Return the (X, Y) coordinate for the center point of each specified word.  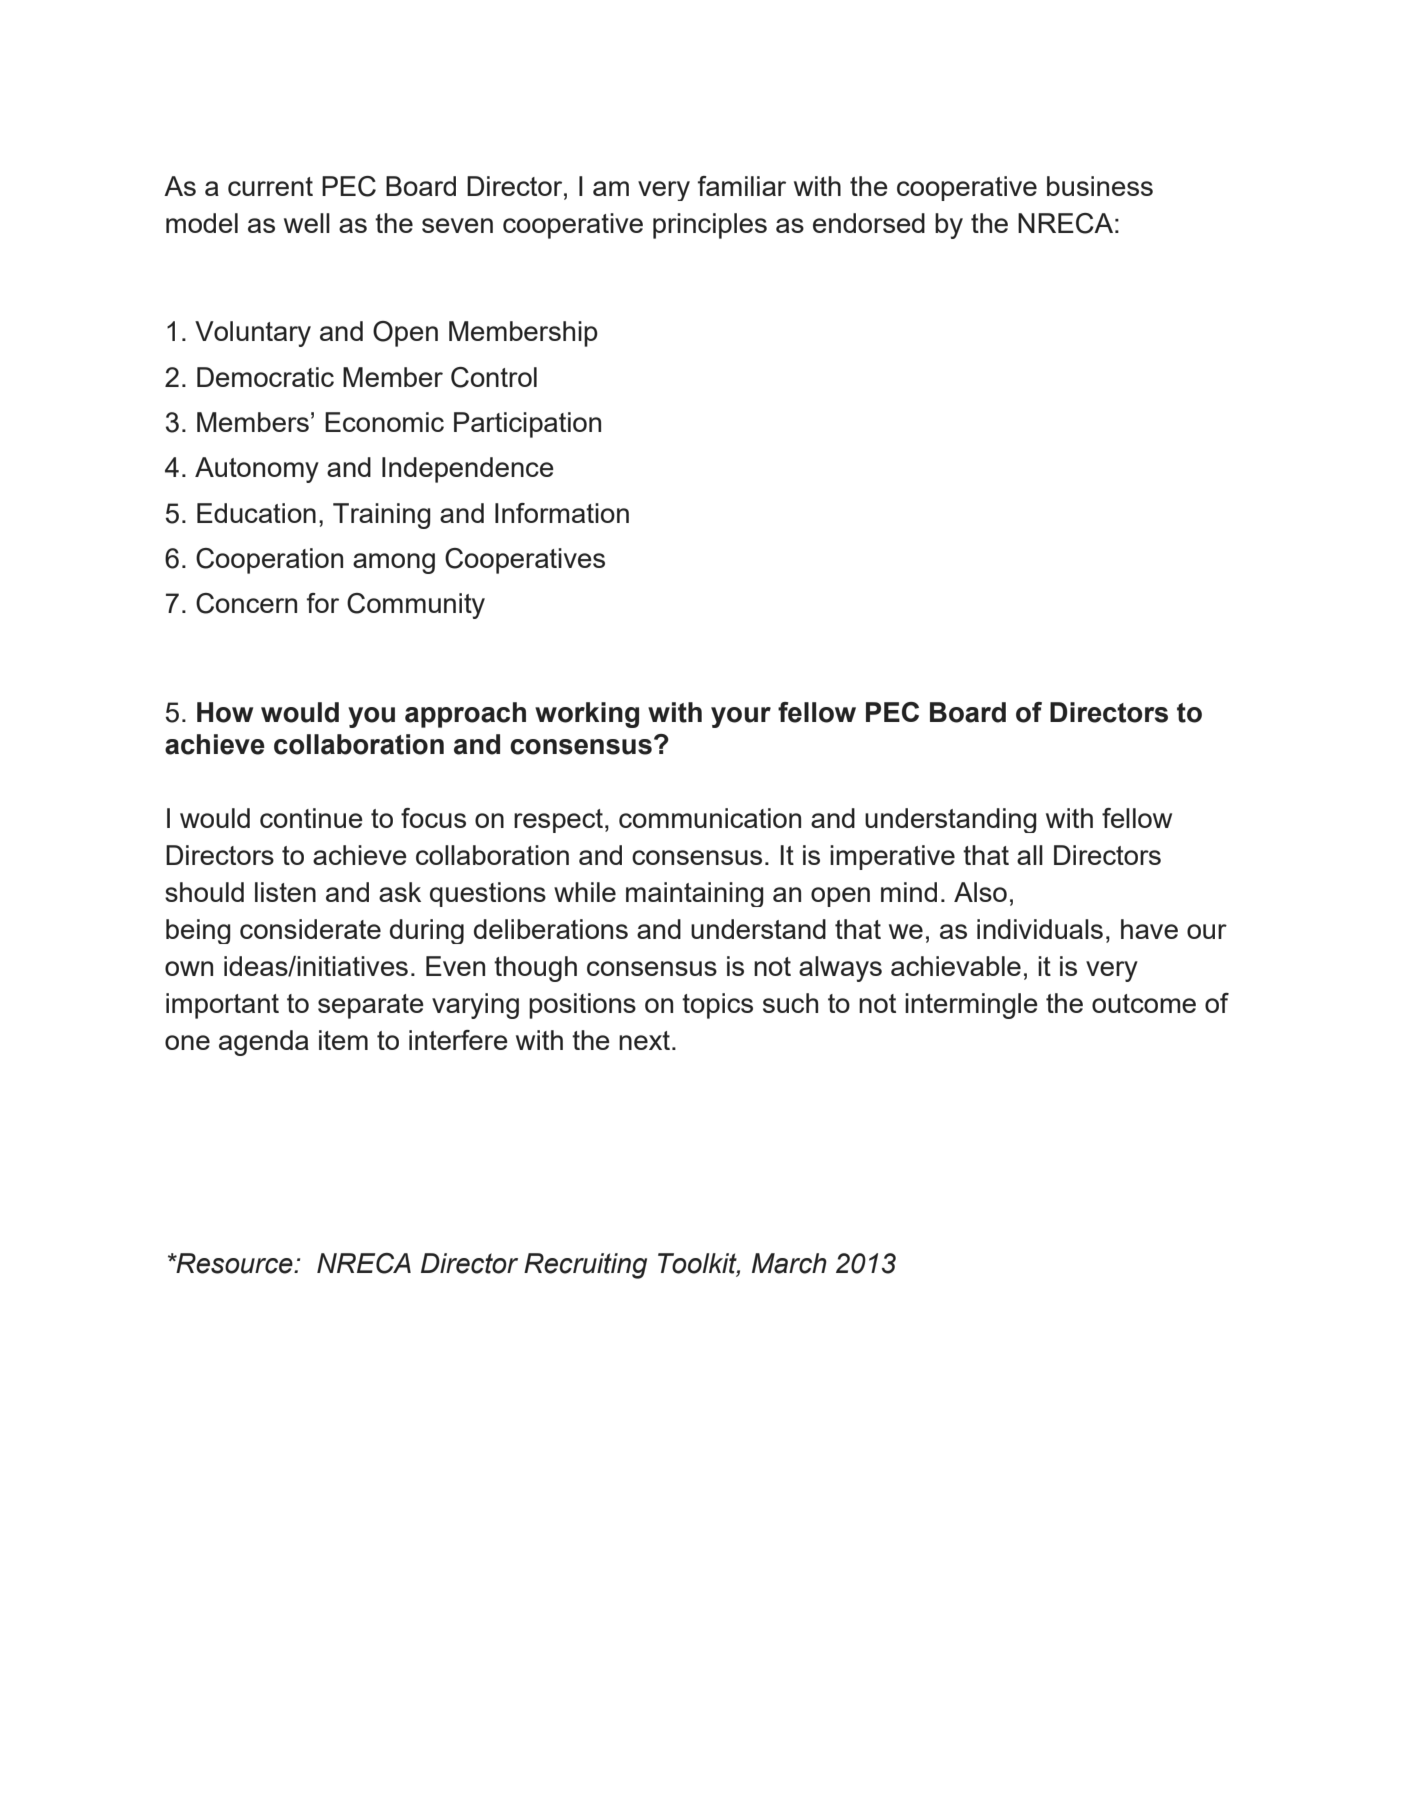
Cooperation (269, 561)
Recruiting (585, 1266)
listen (285, 892)
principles (710, 226)
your (741, 717)
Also (980, 892)
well (307, 223)
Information (562, 513)
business (1100, 186)
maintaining (695, 894)
